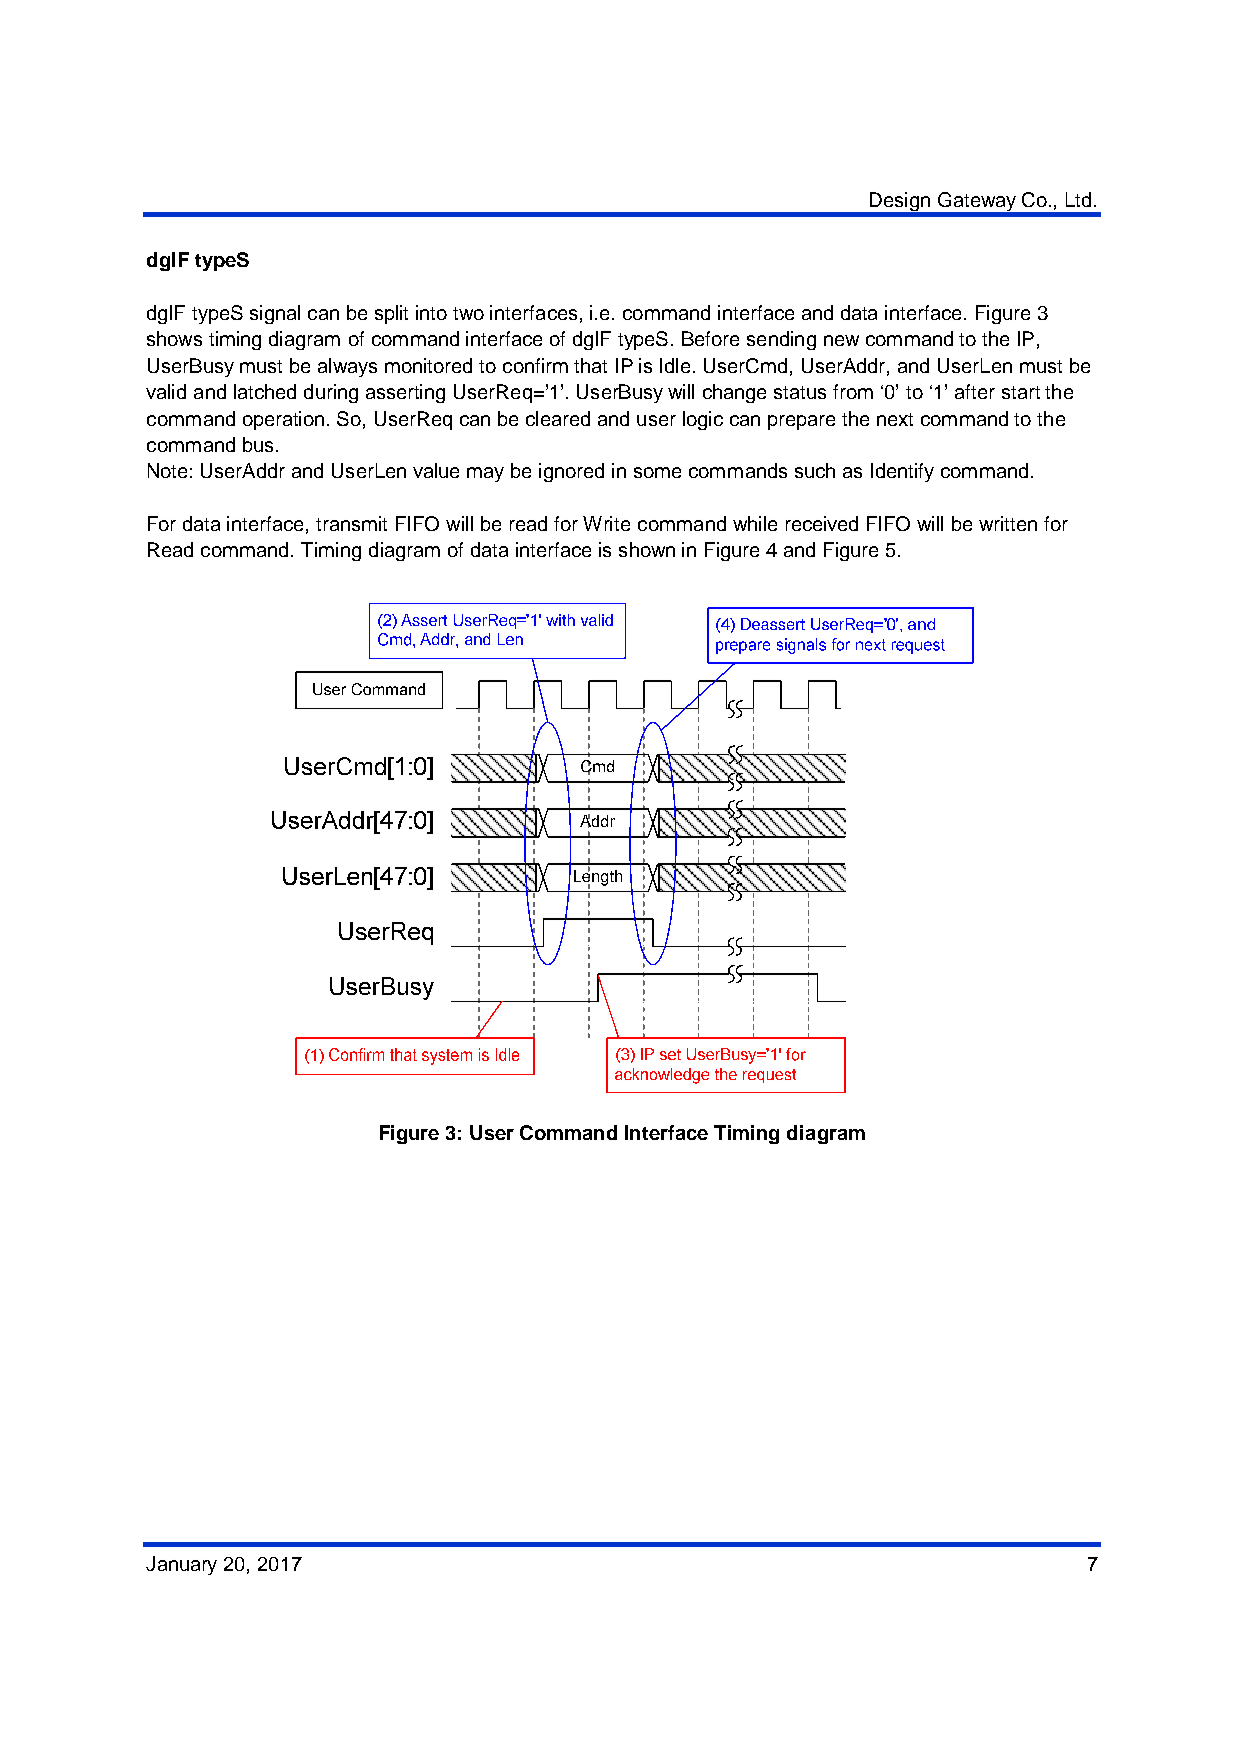 Image resolution: width=1243 pixels, height=1759 pixels. Describe the element at coordinates (275, 314) in the screenshot. I see `signal` at that location.
